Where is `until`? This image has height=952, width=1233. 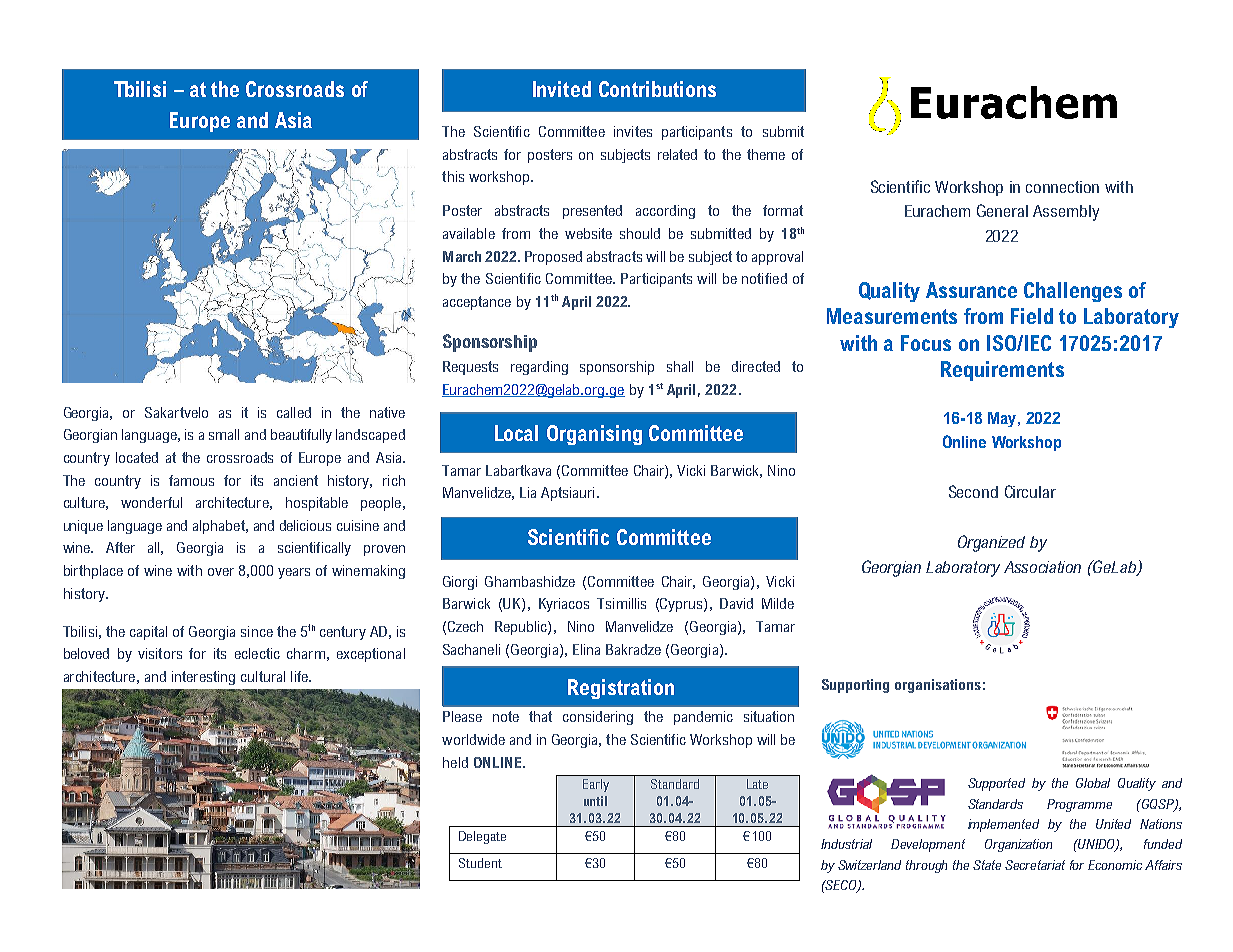
until is located at coordinates (595, 801).
